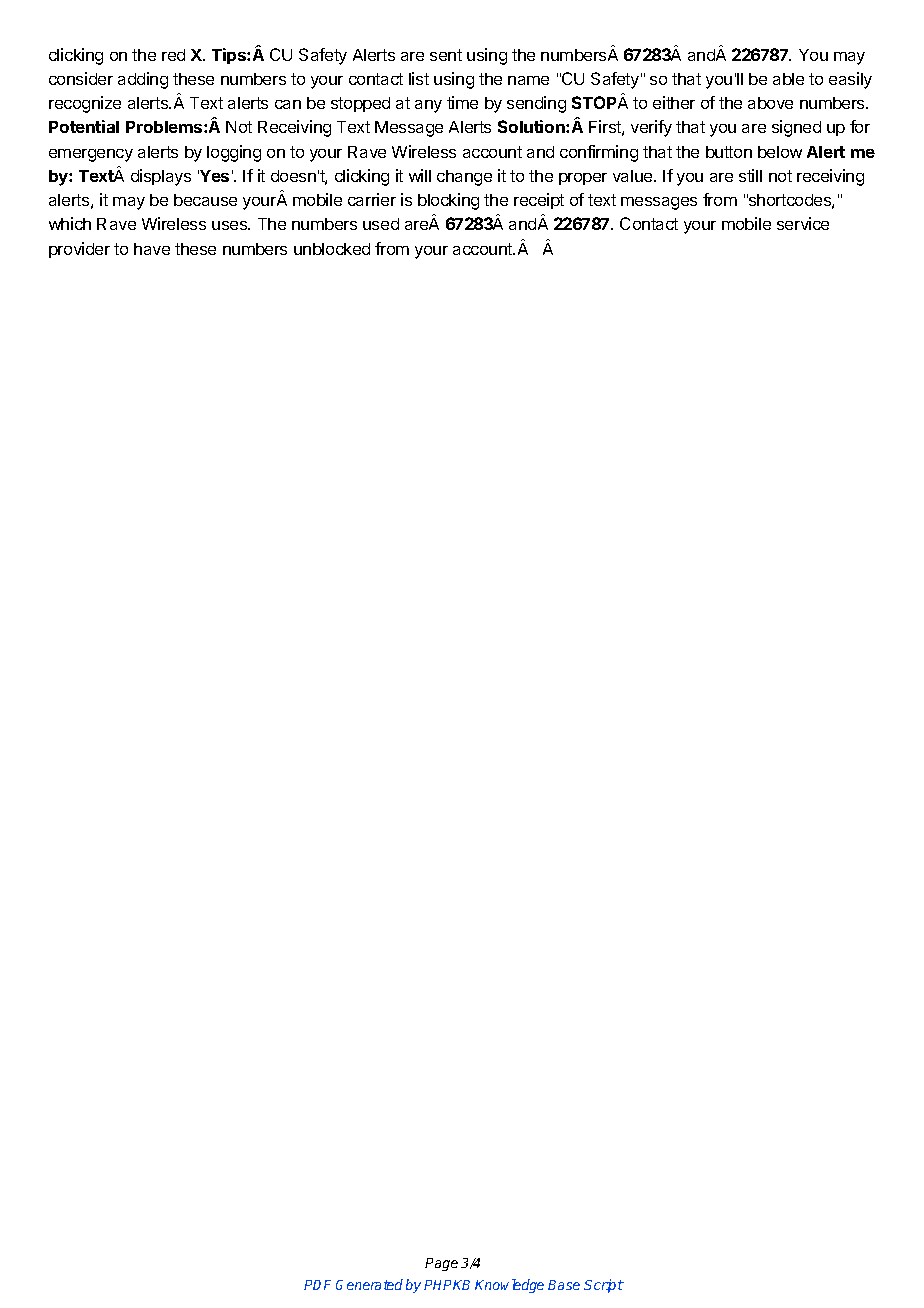  What do you see at coordinates (369, 1284) in the screenshot?
I see `Generated` at bounding box center [369, 1284].
